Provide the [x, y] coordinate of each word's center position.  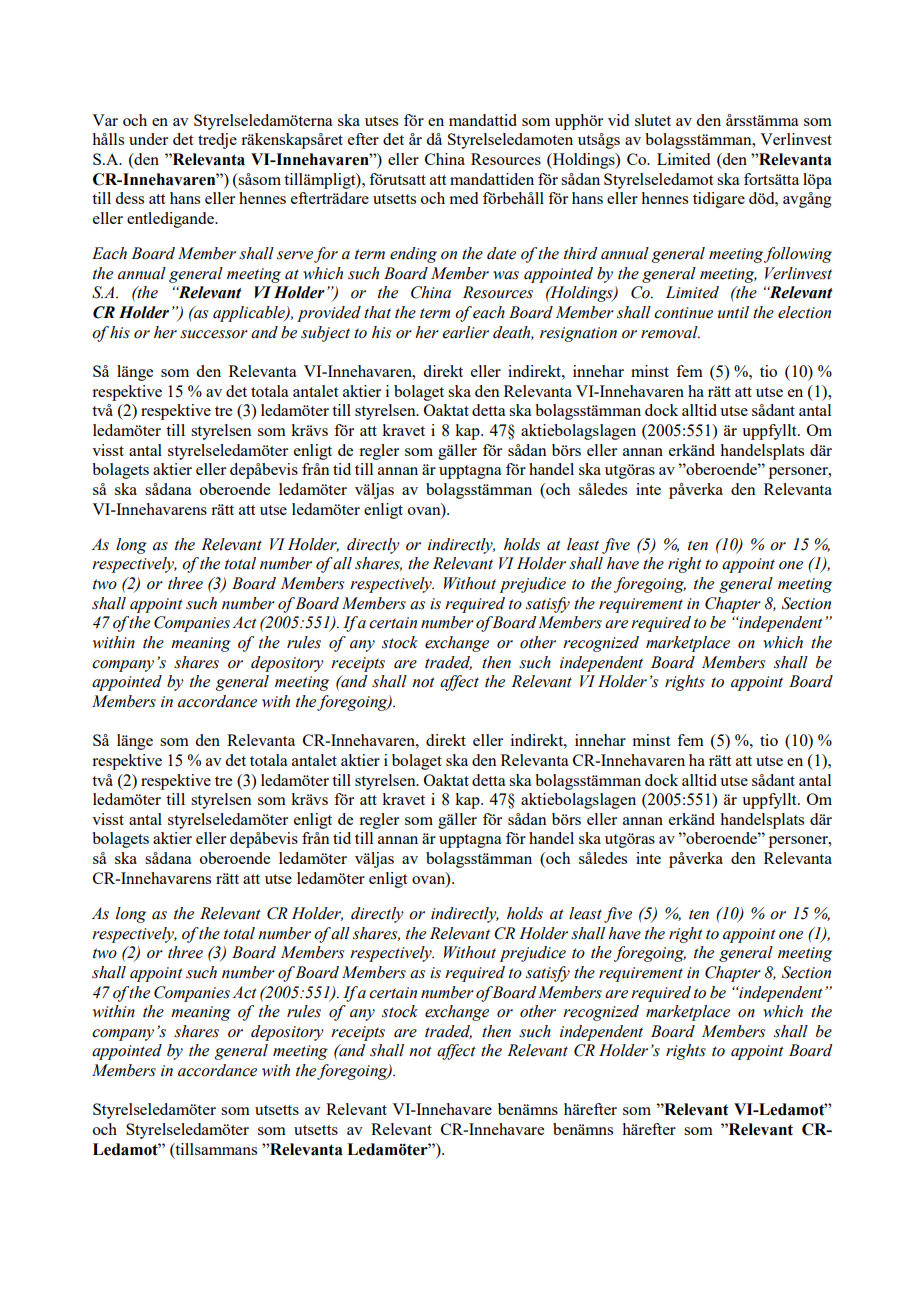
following [798, 255]
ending [413, 255]
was [506, 275]
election [804, 312]
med [463, 198]
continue [683, 313]
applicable [250, 314]
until [733, 312]
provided [329, 314]
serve [295, 255]
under [148, 139]
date [501, 253]
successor [214, 334]
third [581, 253]
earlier [465, 332]
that [377, 312]
